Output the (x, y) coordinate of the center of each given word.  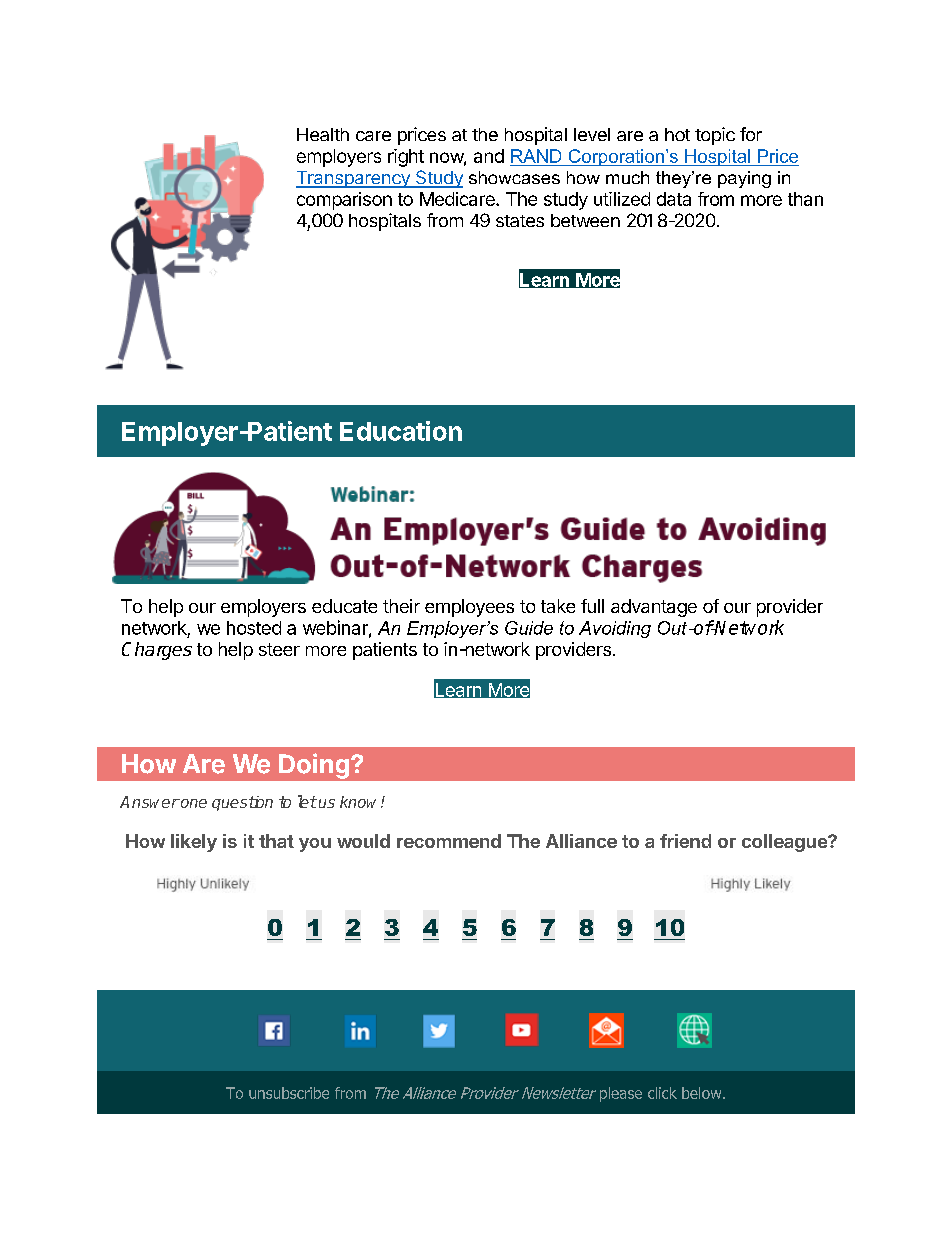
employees (469, 608)
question (242, 803)
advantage (654, 608)
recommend (449, 841)
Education (401, 431)
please (621, 1094)
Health (323, 134)
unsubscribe (289, 1093)
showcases (514, 177)
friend (685, 841)
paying (744, 179)
